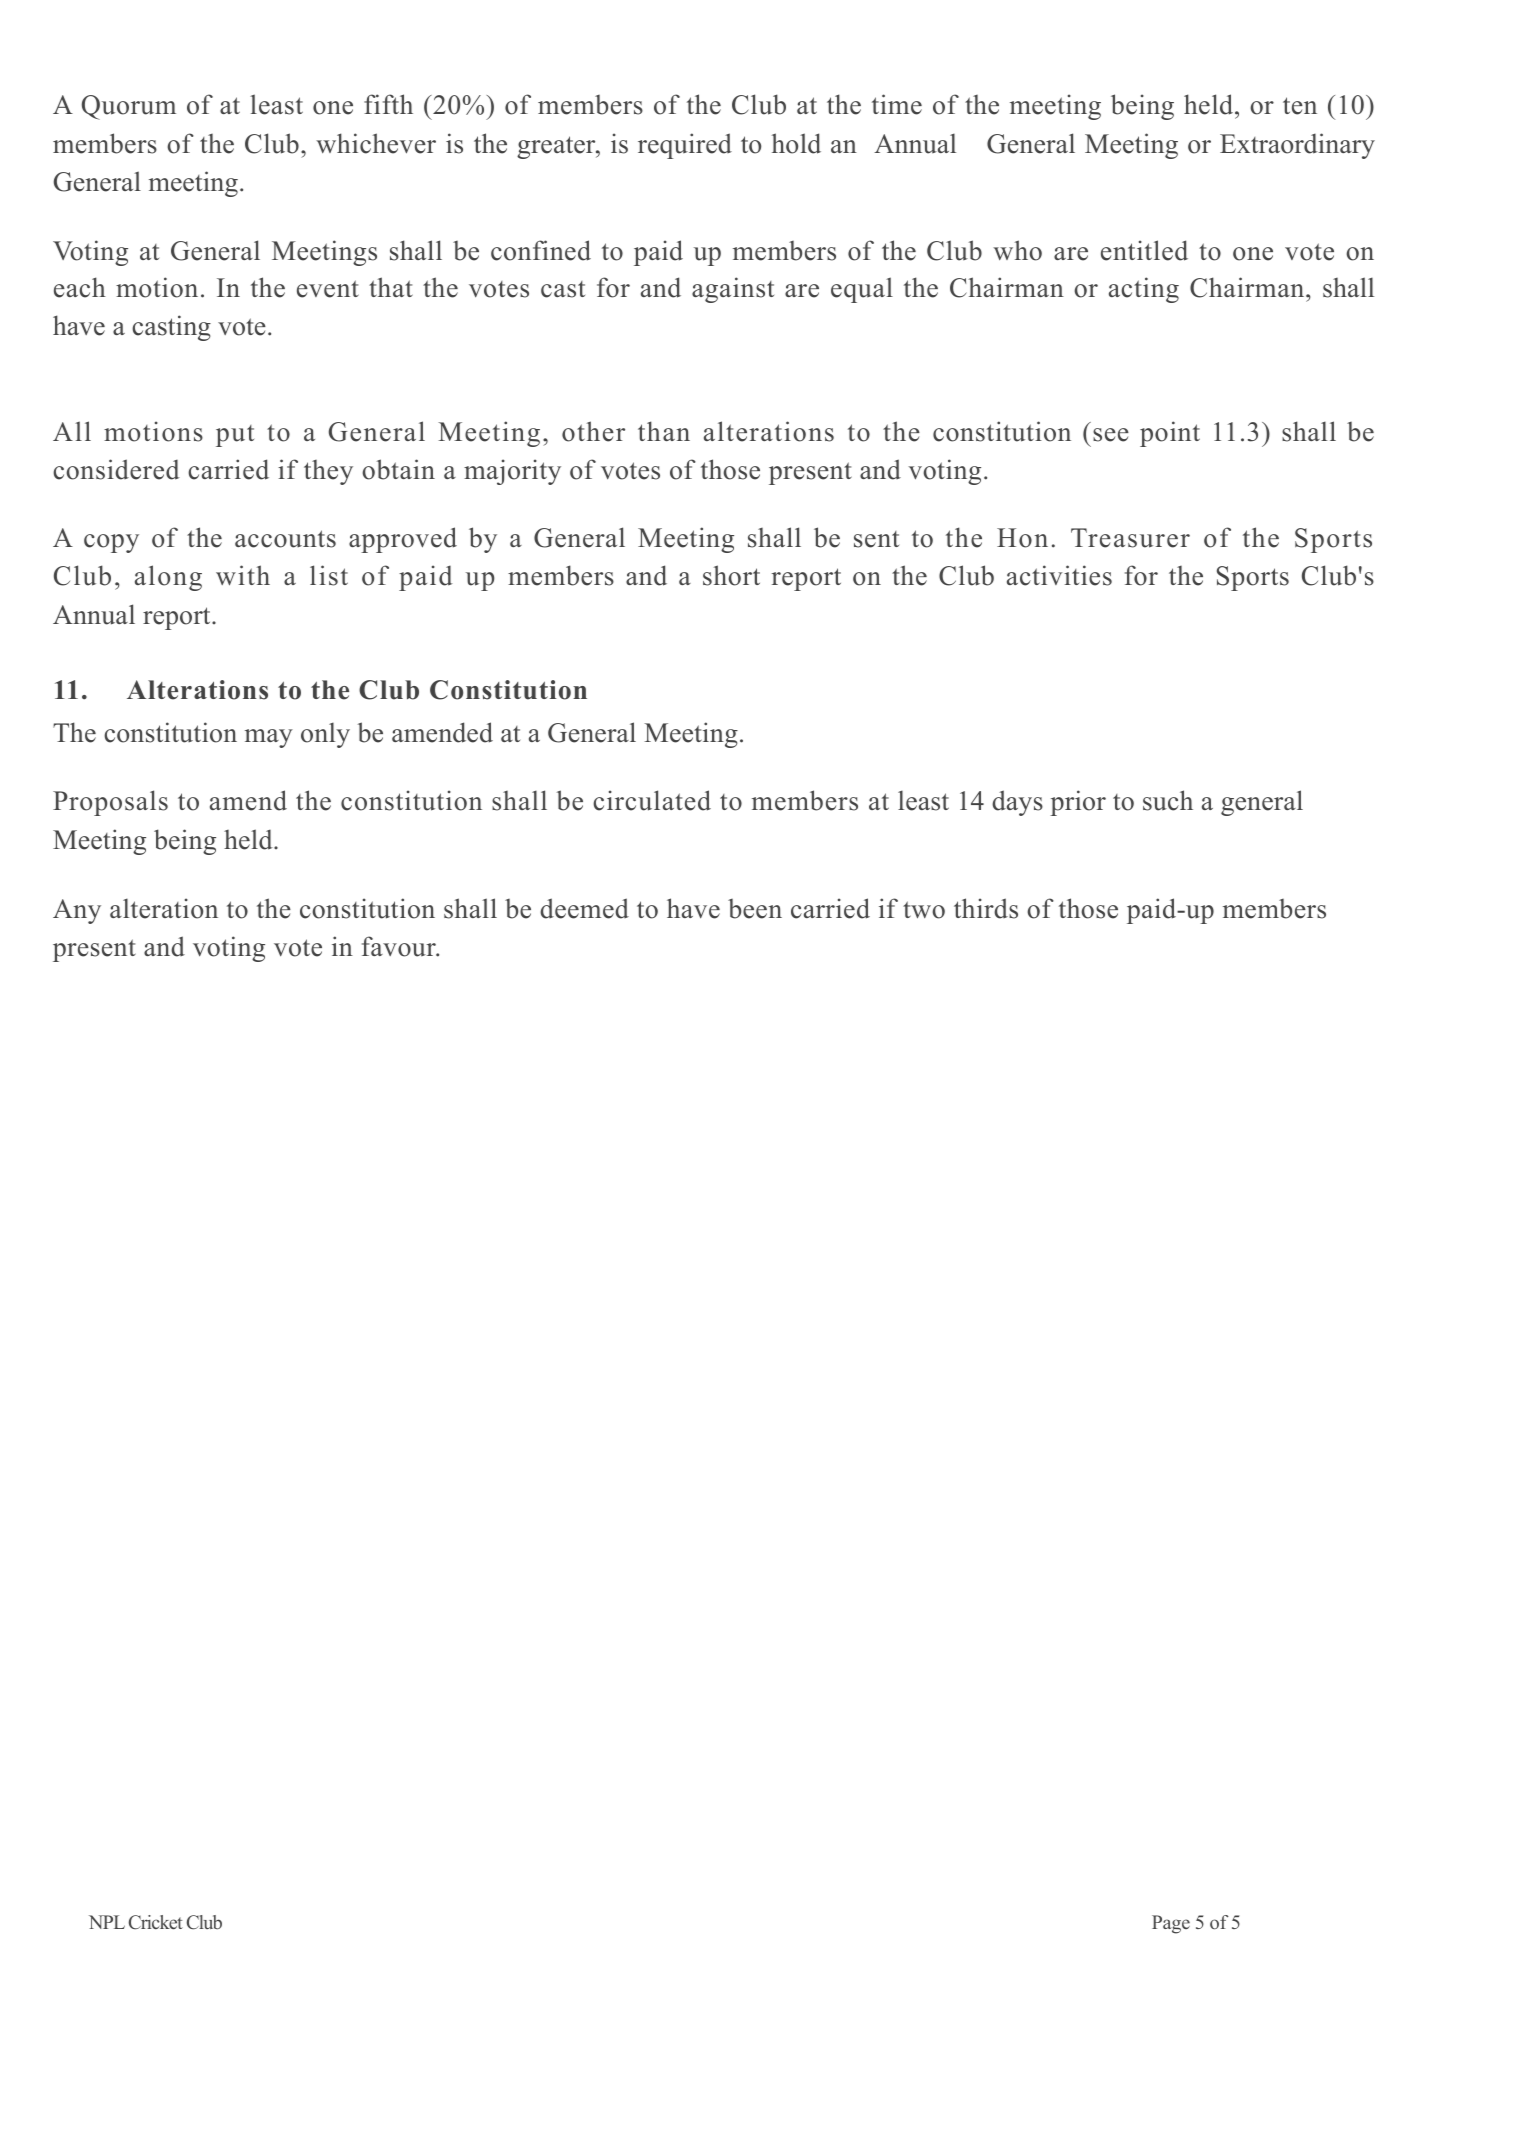  I want to click on two, so click(924, 910).
